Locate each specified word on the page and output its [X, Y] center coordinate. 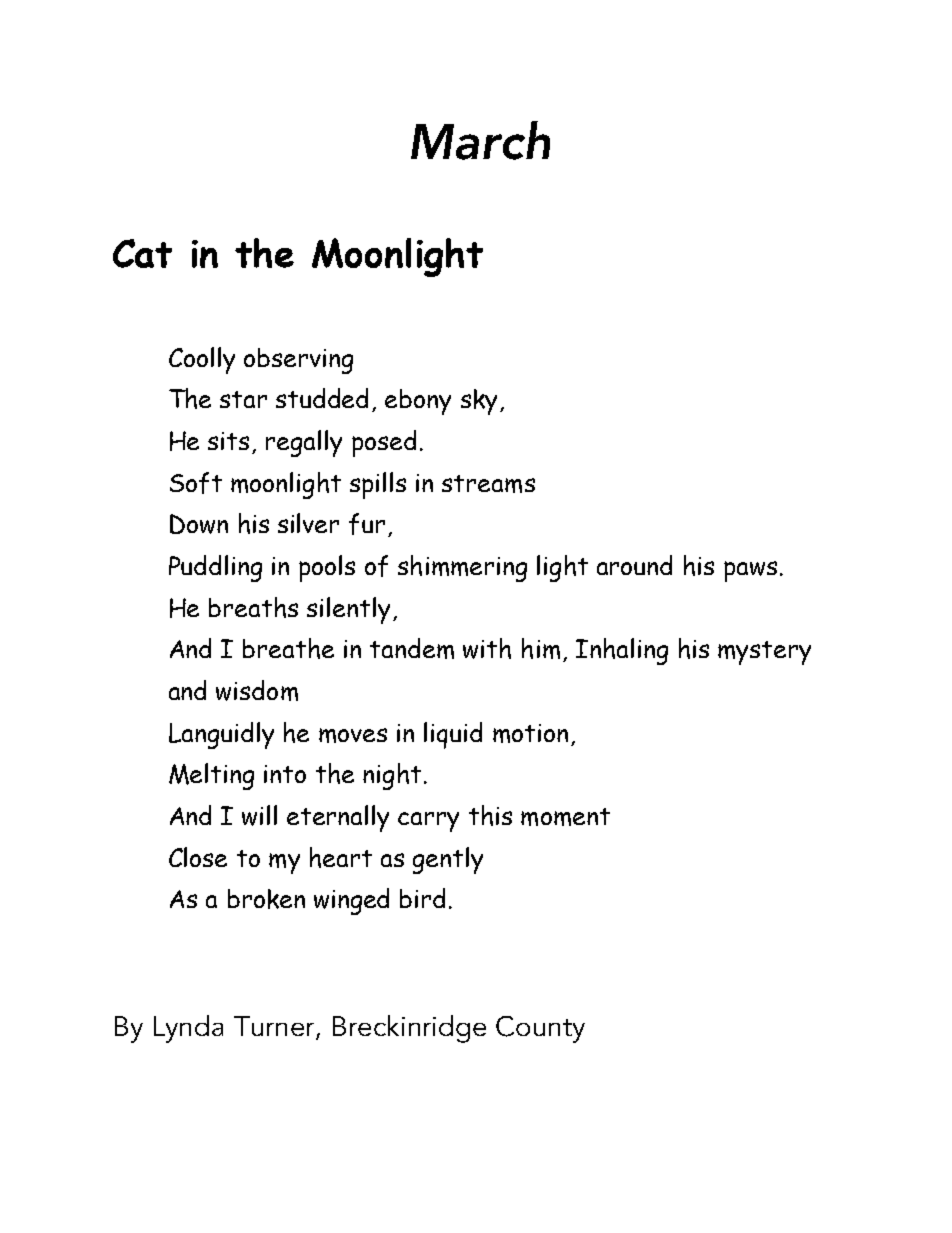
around [634, 565]
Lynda [188, 1029]
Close [198, 857]
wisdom [257, 690]
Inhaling [622, 651]
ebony [418, 402]
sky [479, 402]
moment [565, 817]
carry [428, 822]
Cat [142, 253]
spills [378, 485]
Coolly [202, 360]
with [487, 648]
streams [488, 484]
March [480, 140]
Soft [196, 483]
